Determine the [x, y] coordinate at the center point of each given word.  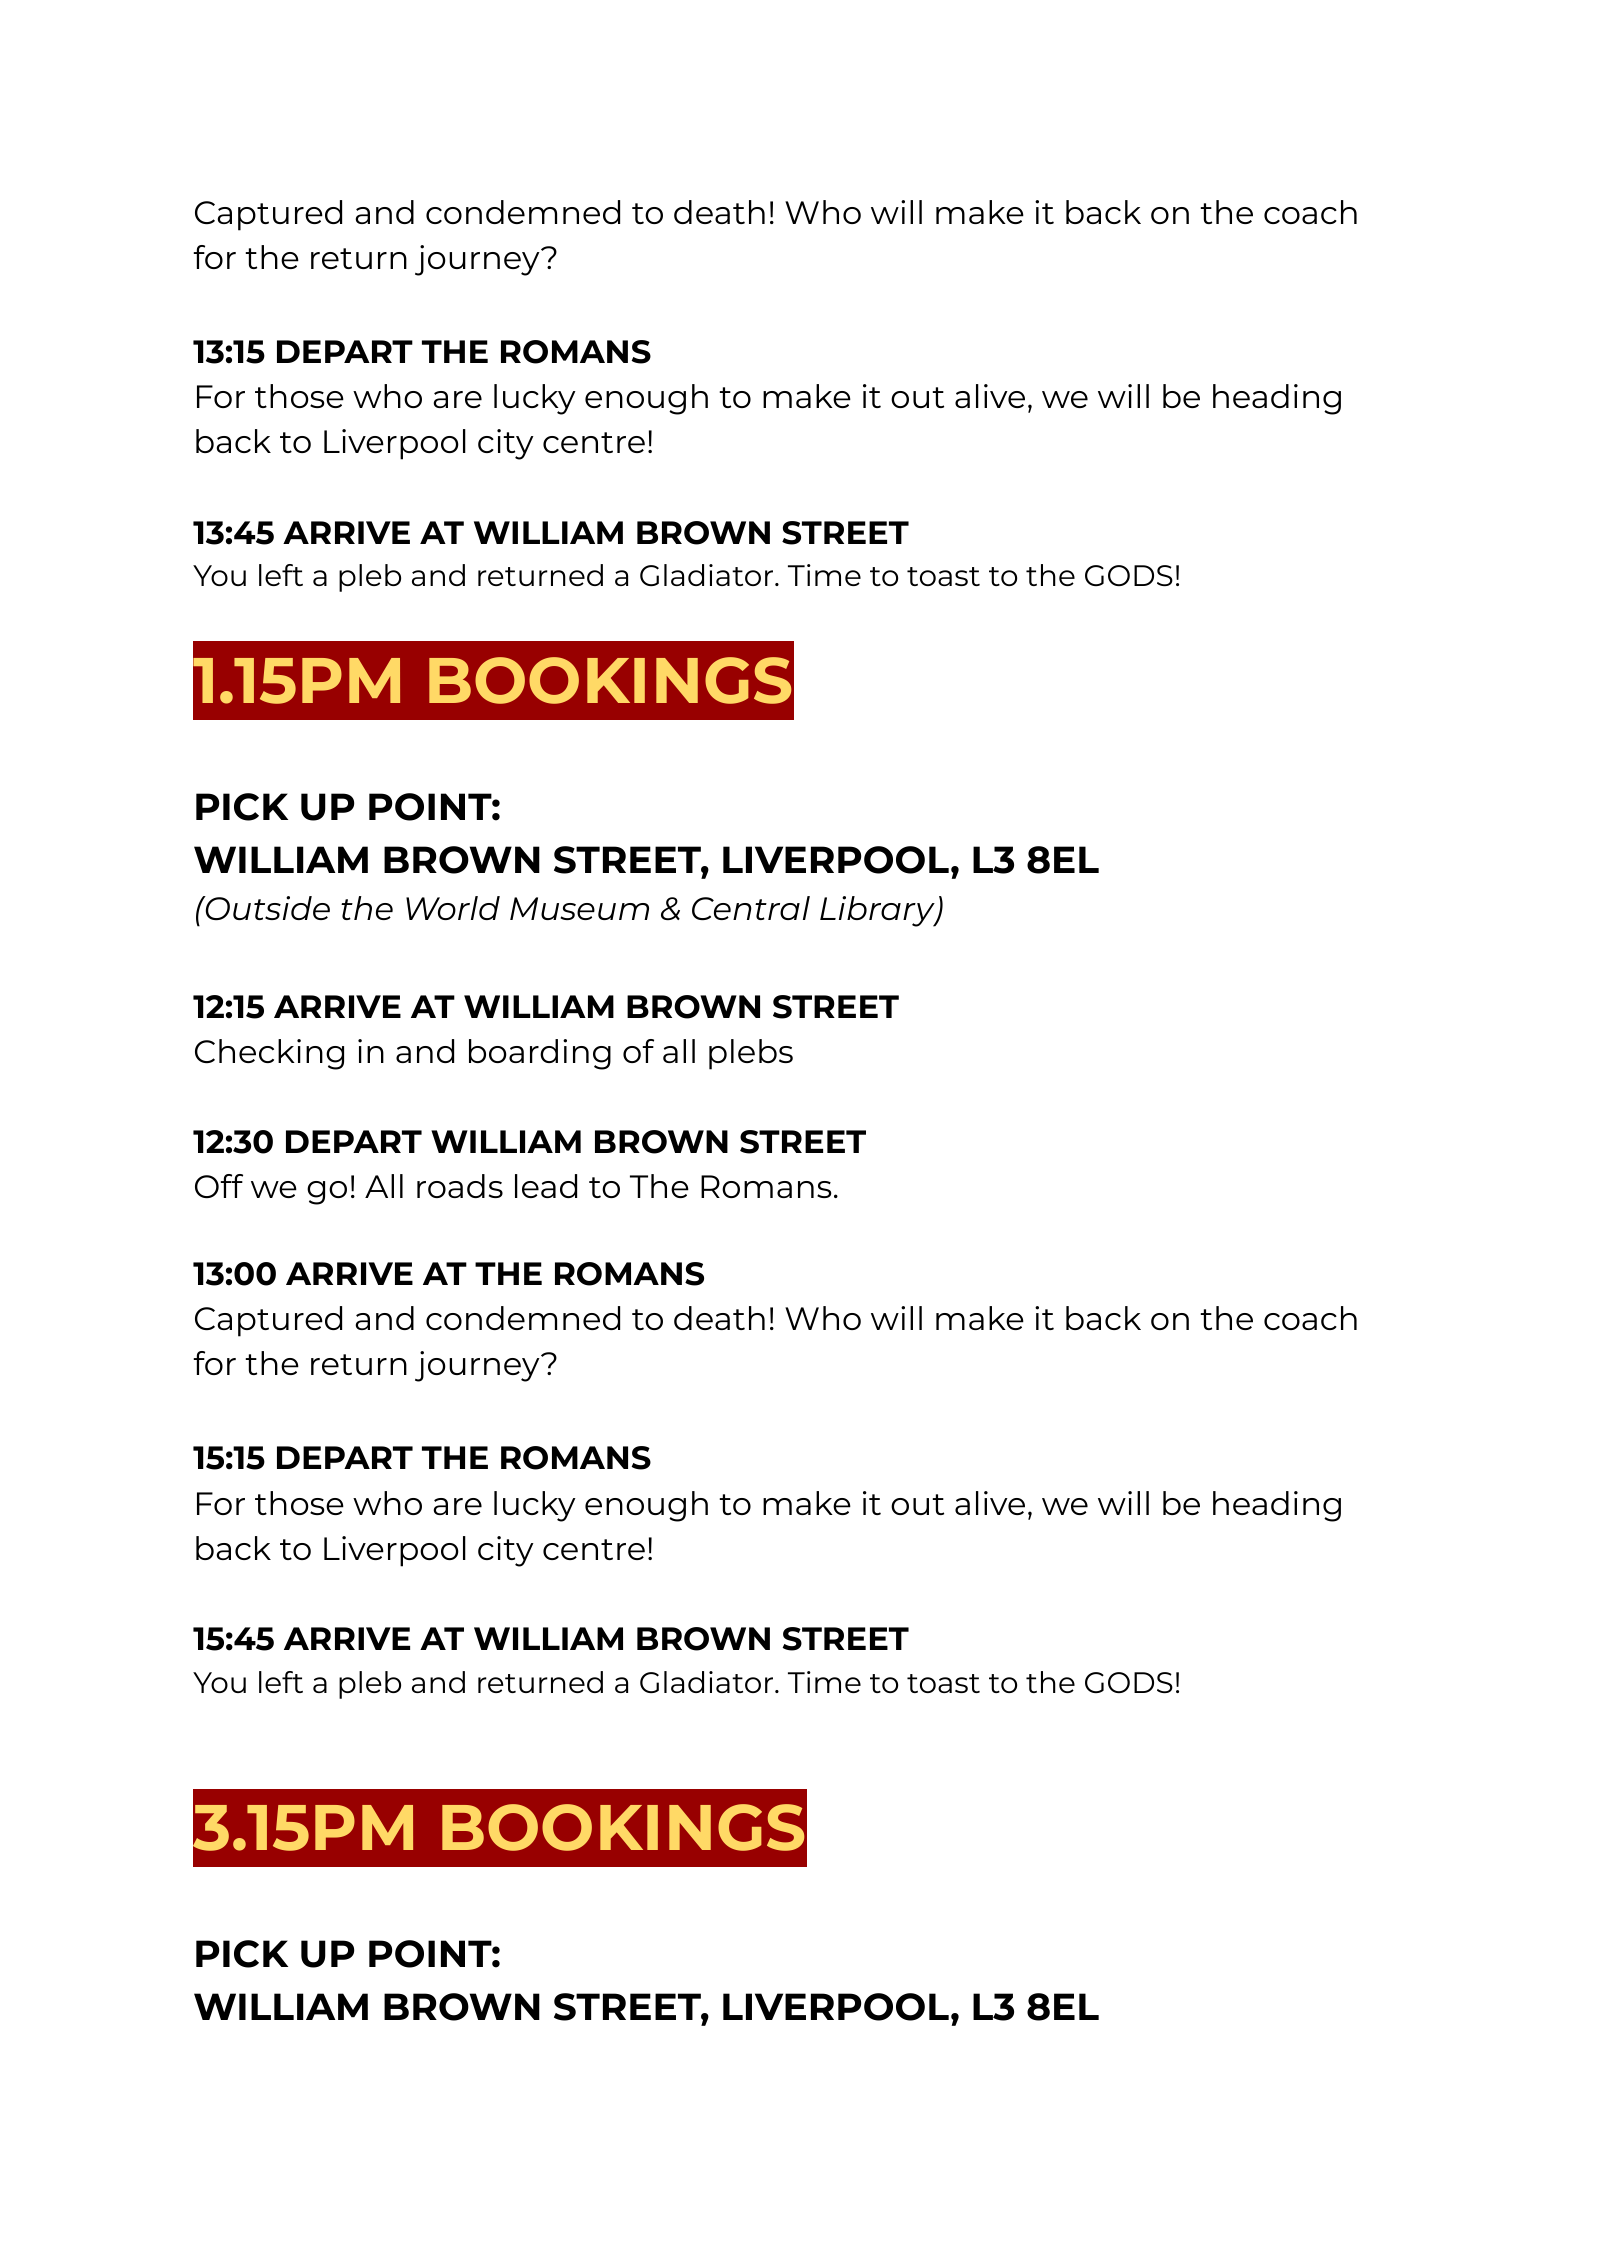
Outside [266, 908]
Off [219, 1186]
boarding [540, 1054]
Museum [579, 908]
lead [546, 1186]
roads [460, 1186]
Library [878, 911]
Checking [269, 1054]
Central [751, 908]
